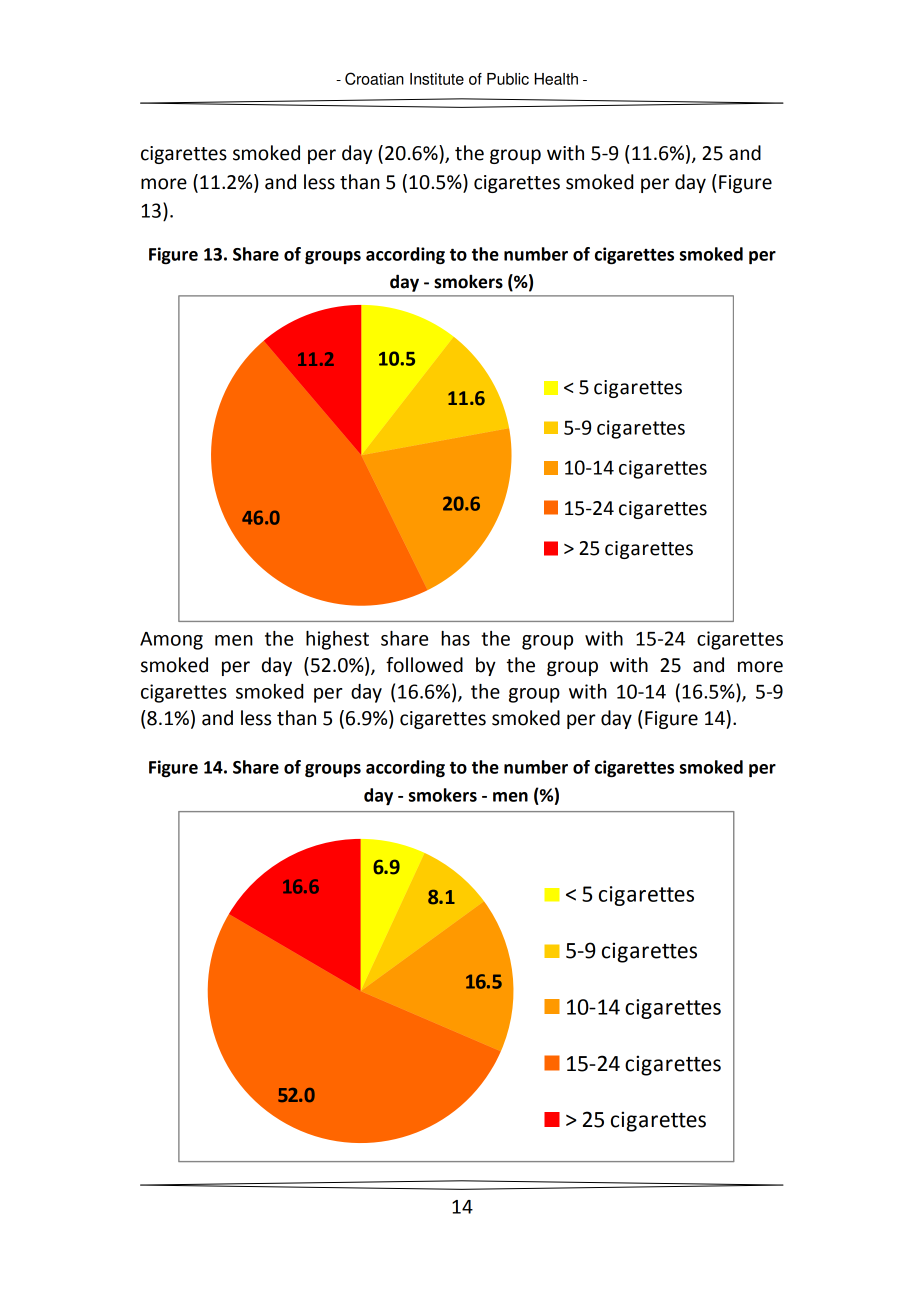 The width and height of the screenshot is (924, 1316). I want to click on has, so click(455, 638).
